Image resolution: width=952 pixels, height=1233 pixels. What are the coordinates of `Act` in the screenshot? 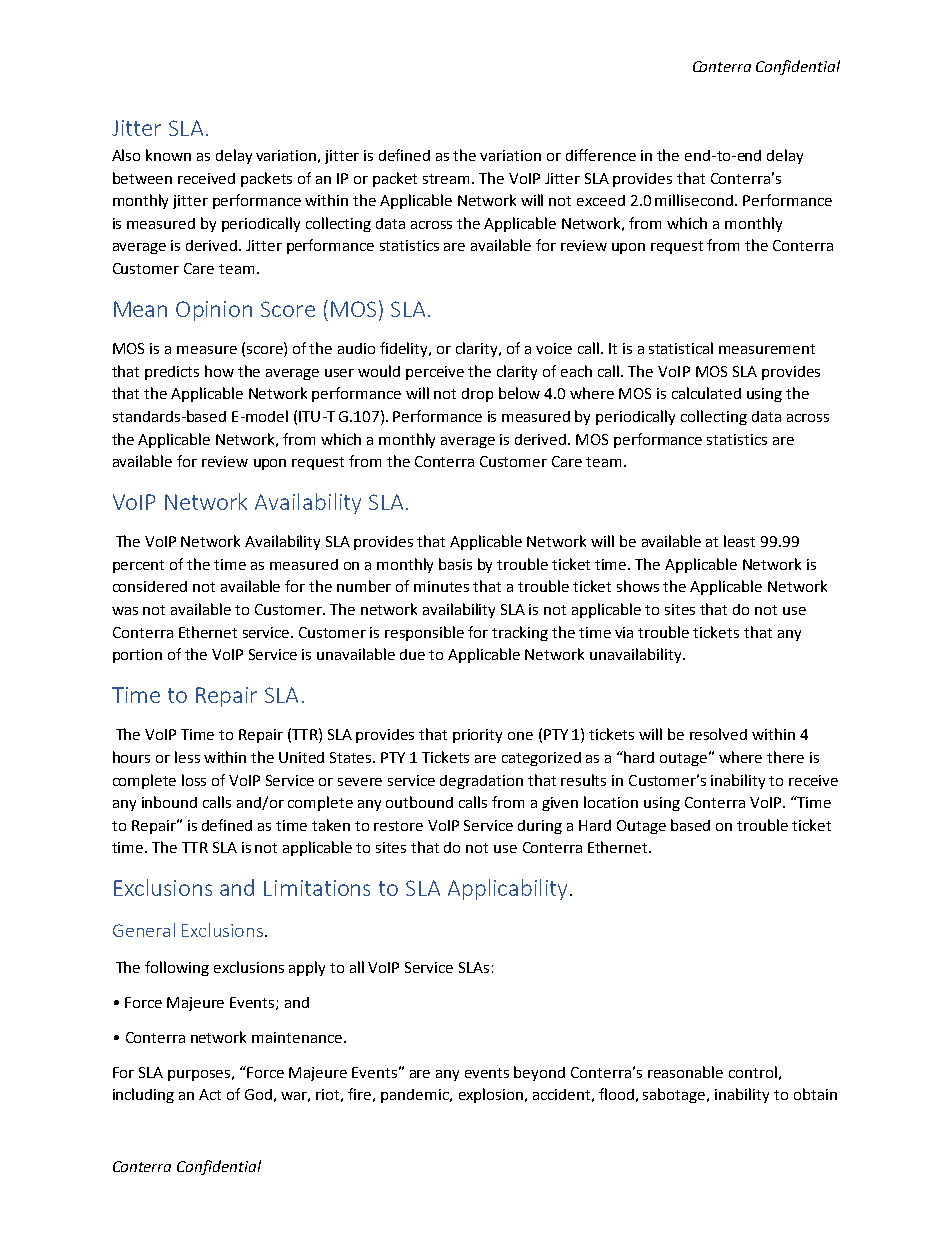 It's located at (210, 1094).
